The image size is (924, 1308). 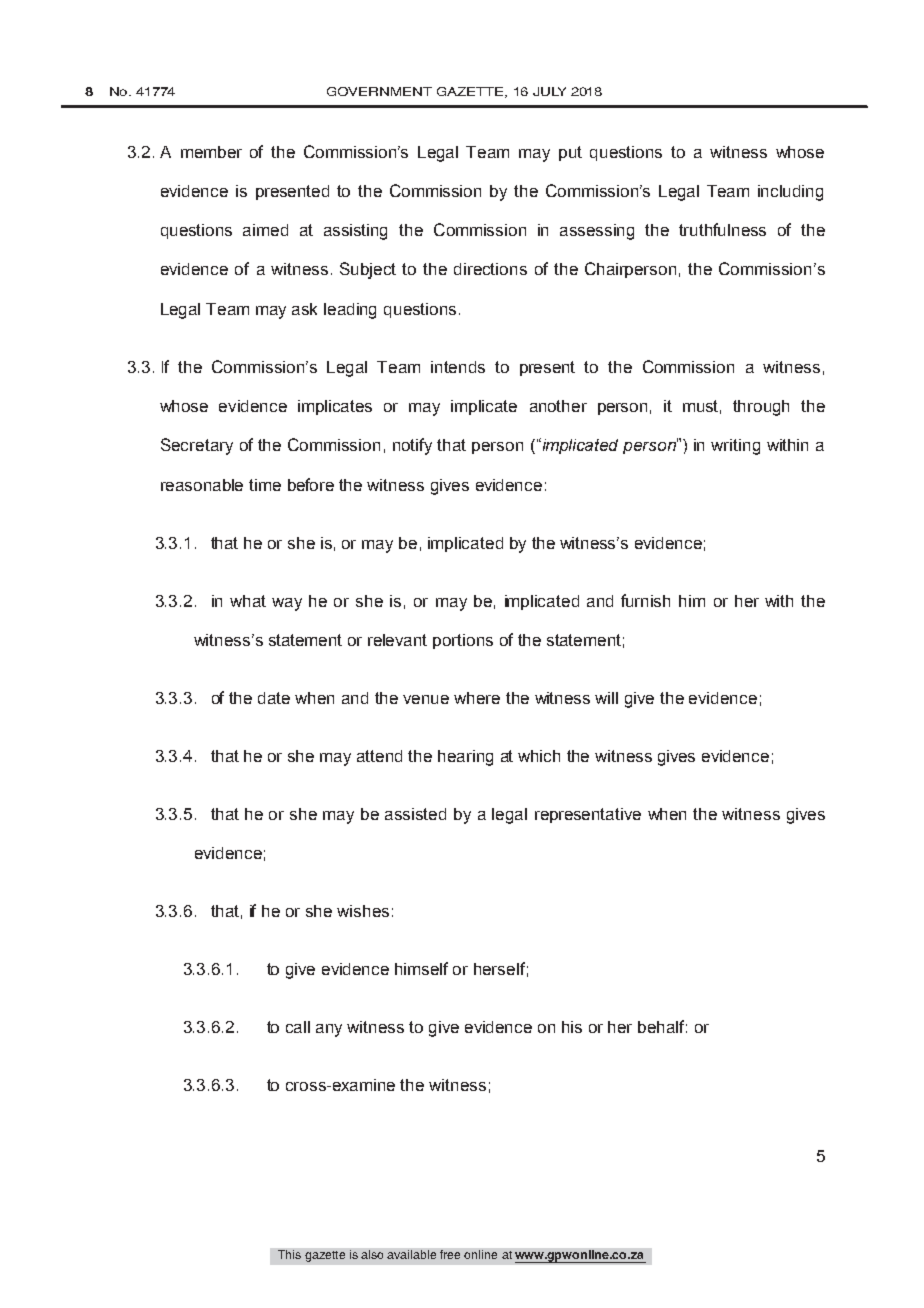 I want to click on furnish, so click(x=645, y=600).
